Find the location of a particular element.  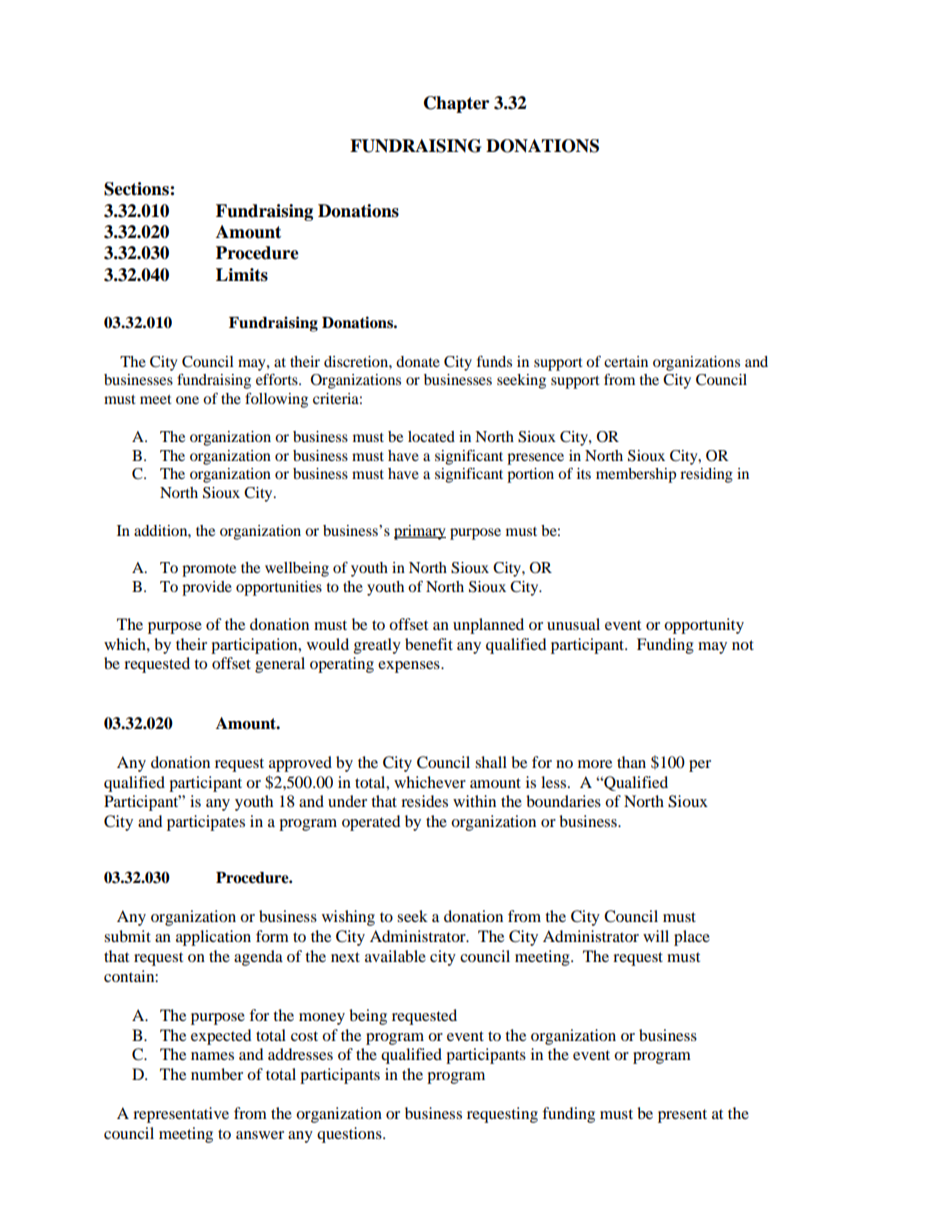

number is located at coordinates (217, 1074).
